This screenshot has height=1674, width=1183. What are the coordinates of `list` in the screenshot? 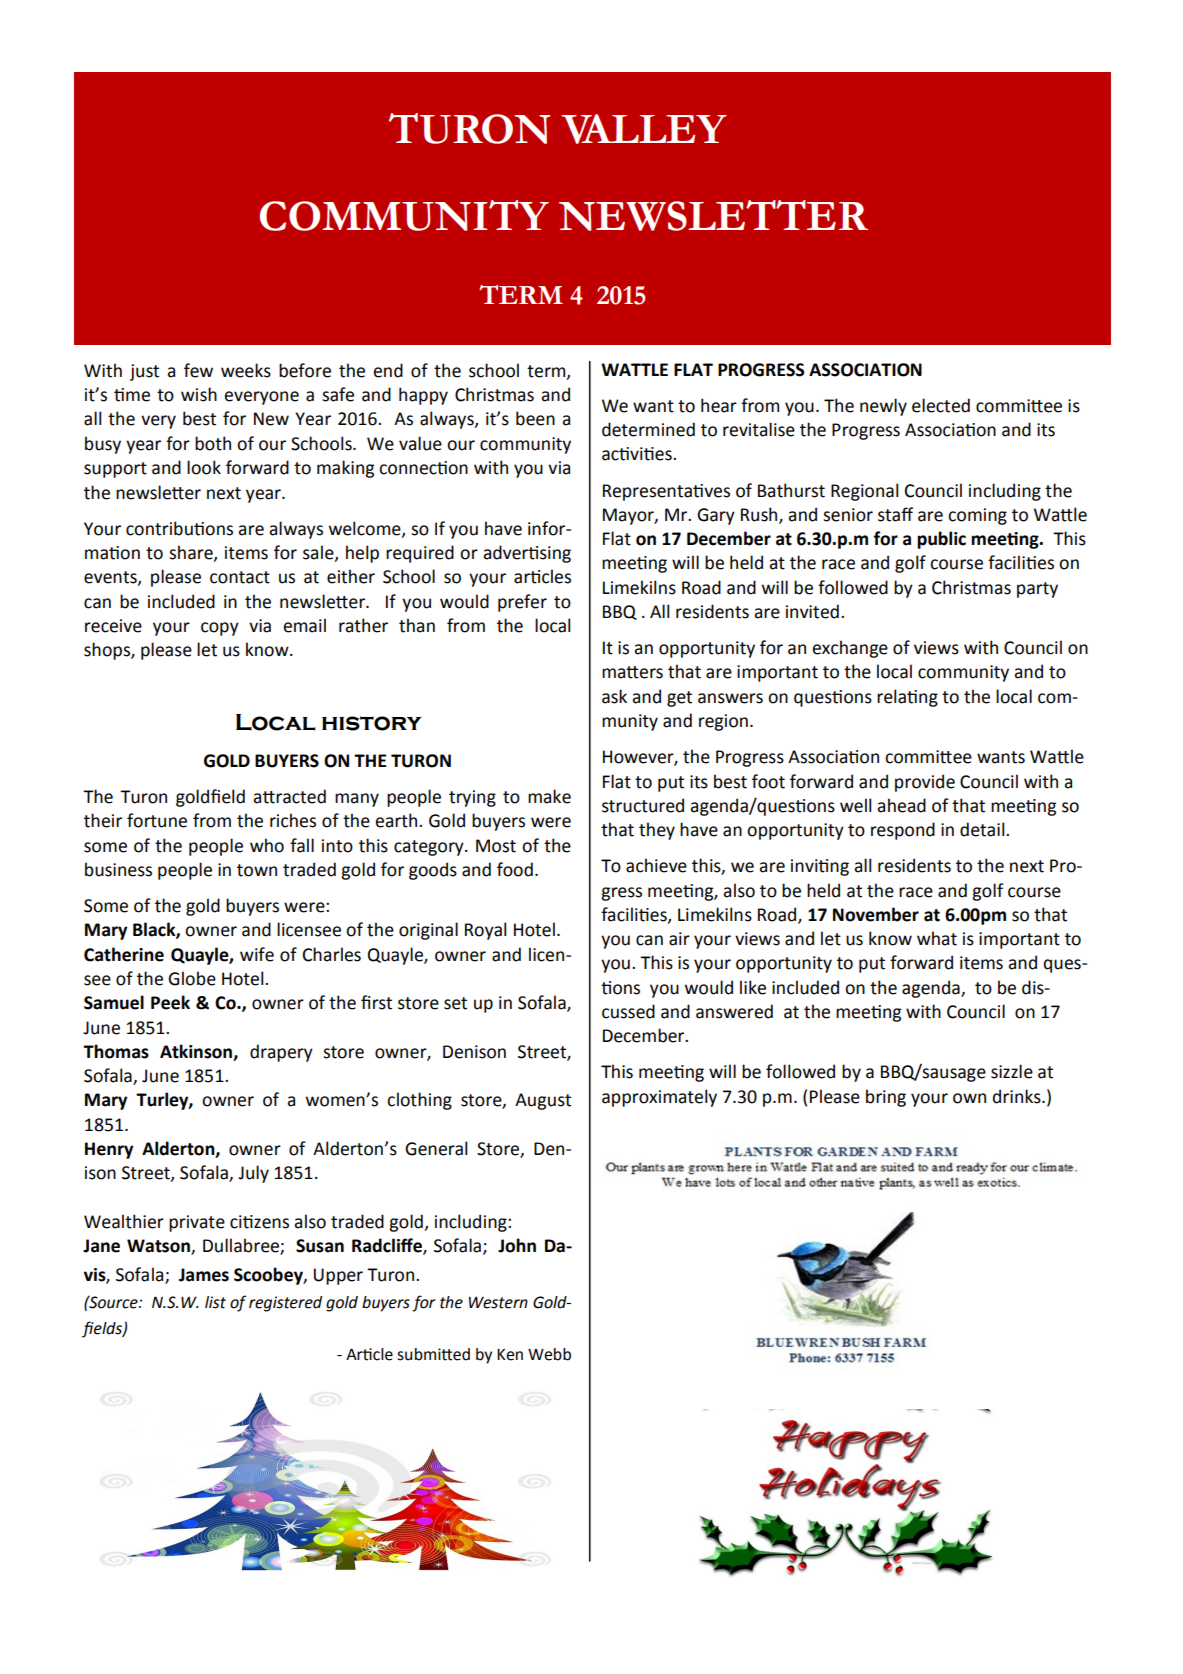 It's located at (215, 1302).
